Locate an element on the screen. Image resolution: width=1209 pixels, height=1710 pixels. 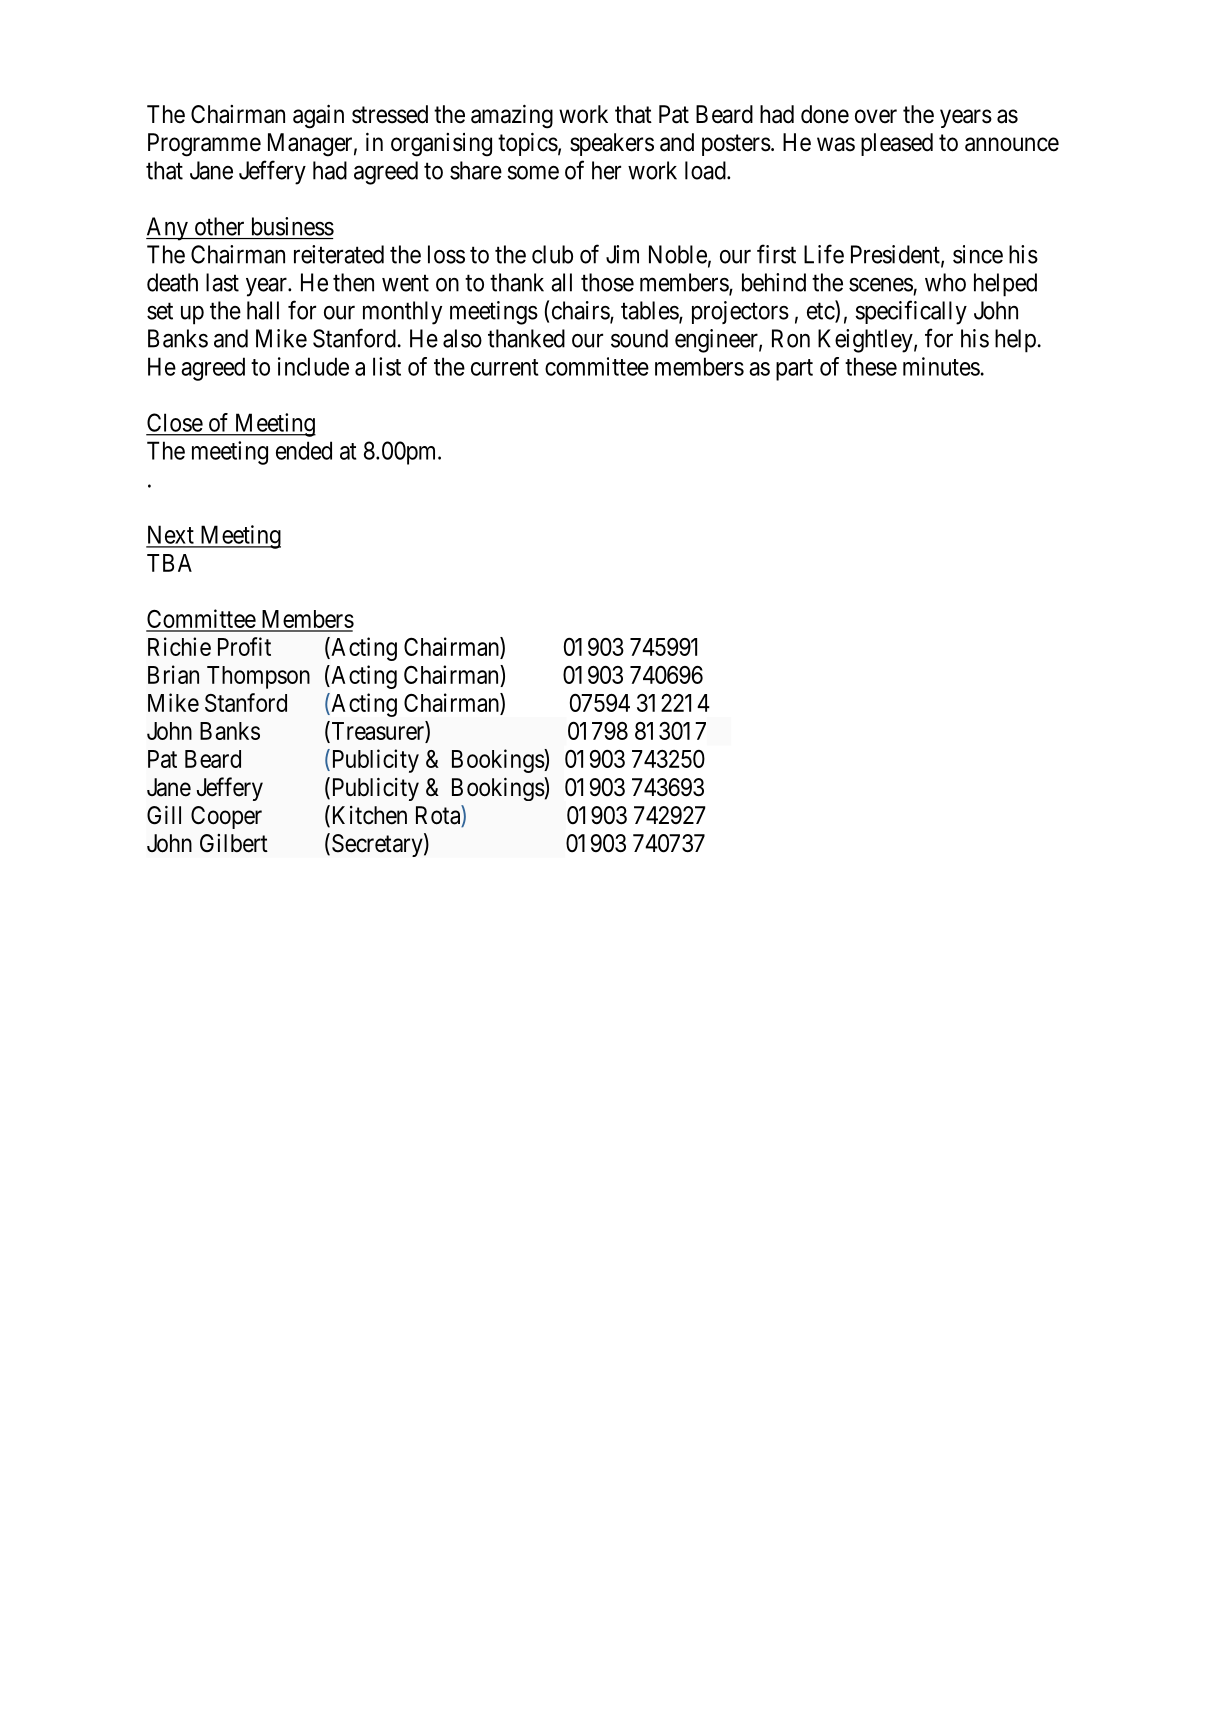
Programme is located at coordinates (204, 145).
